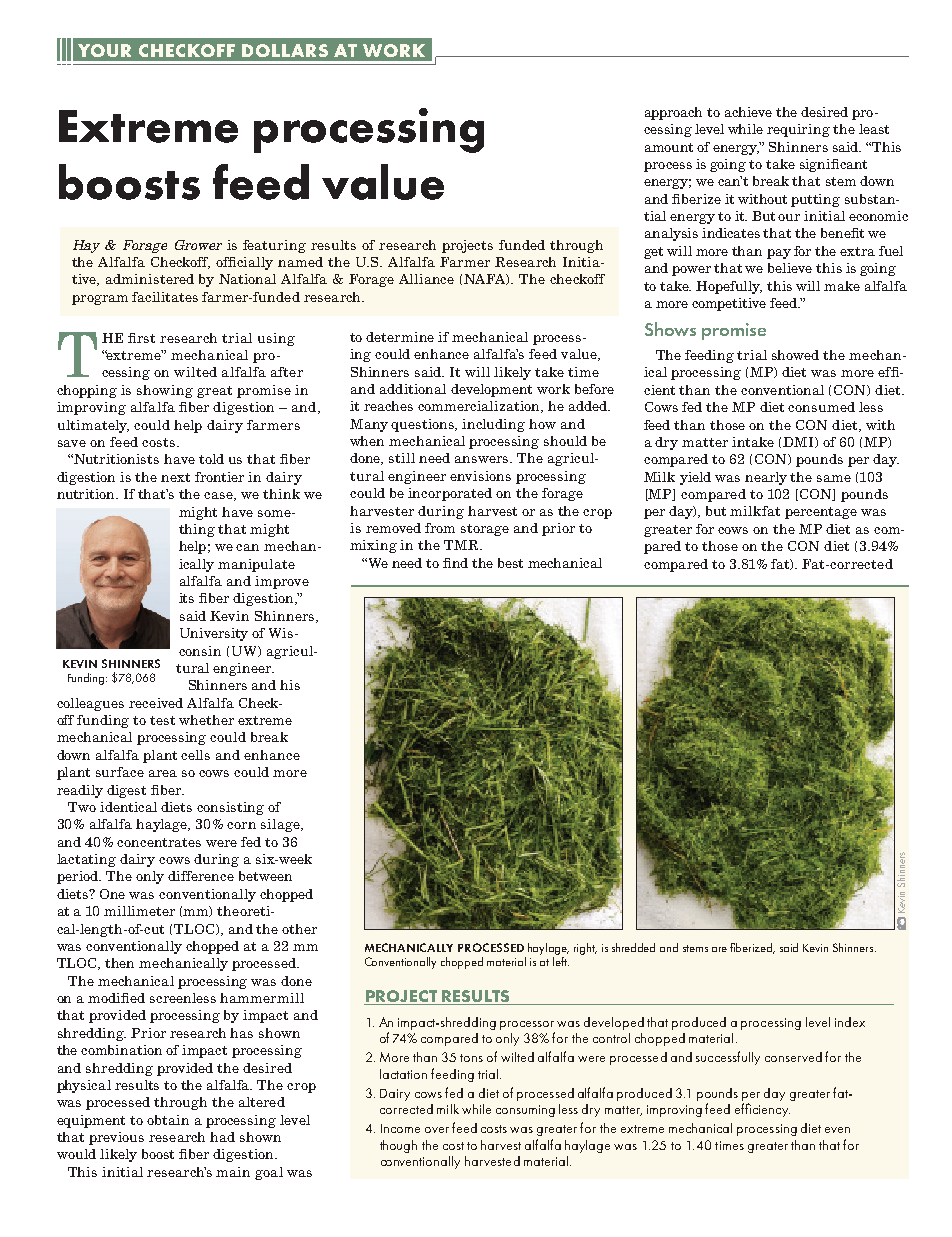  What do you see at coordinates (201, 876) in the screenshot?
I see `difference` at bounding box center [201, 876].
